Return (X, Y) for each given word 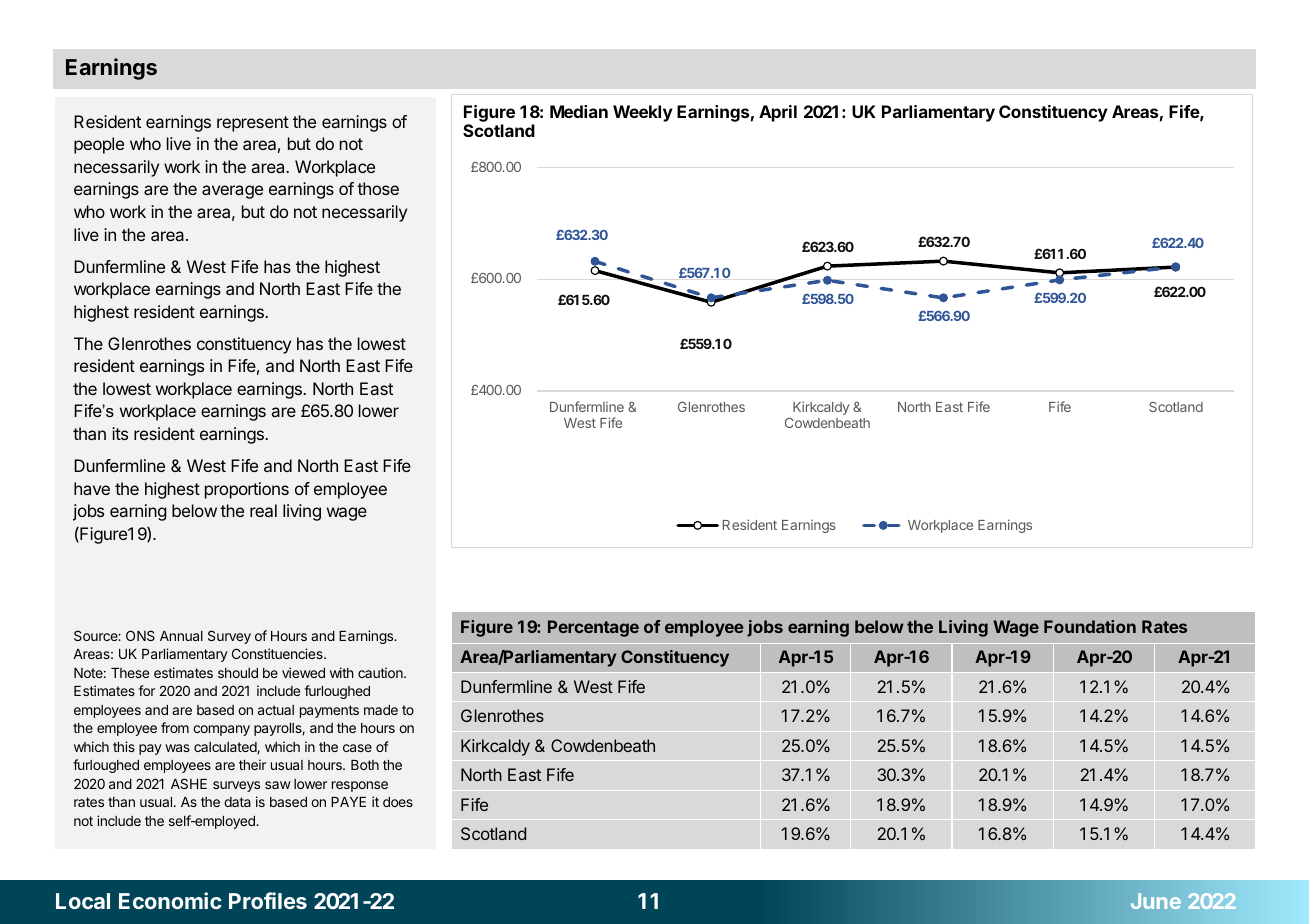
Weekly (643, 113)
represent (253, 124)
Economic (170, 900)
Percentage (593, 628)
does (398, 802)
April (778, 113)
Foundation (1090, 626)
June (1156, 901)
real (263, 510)
